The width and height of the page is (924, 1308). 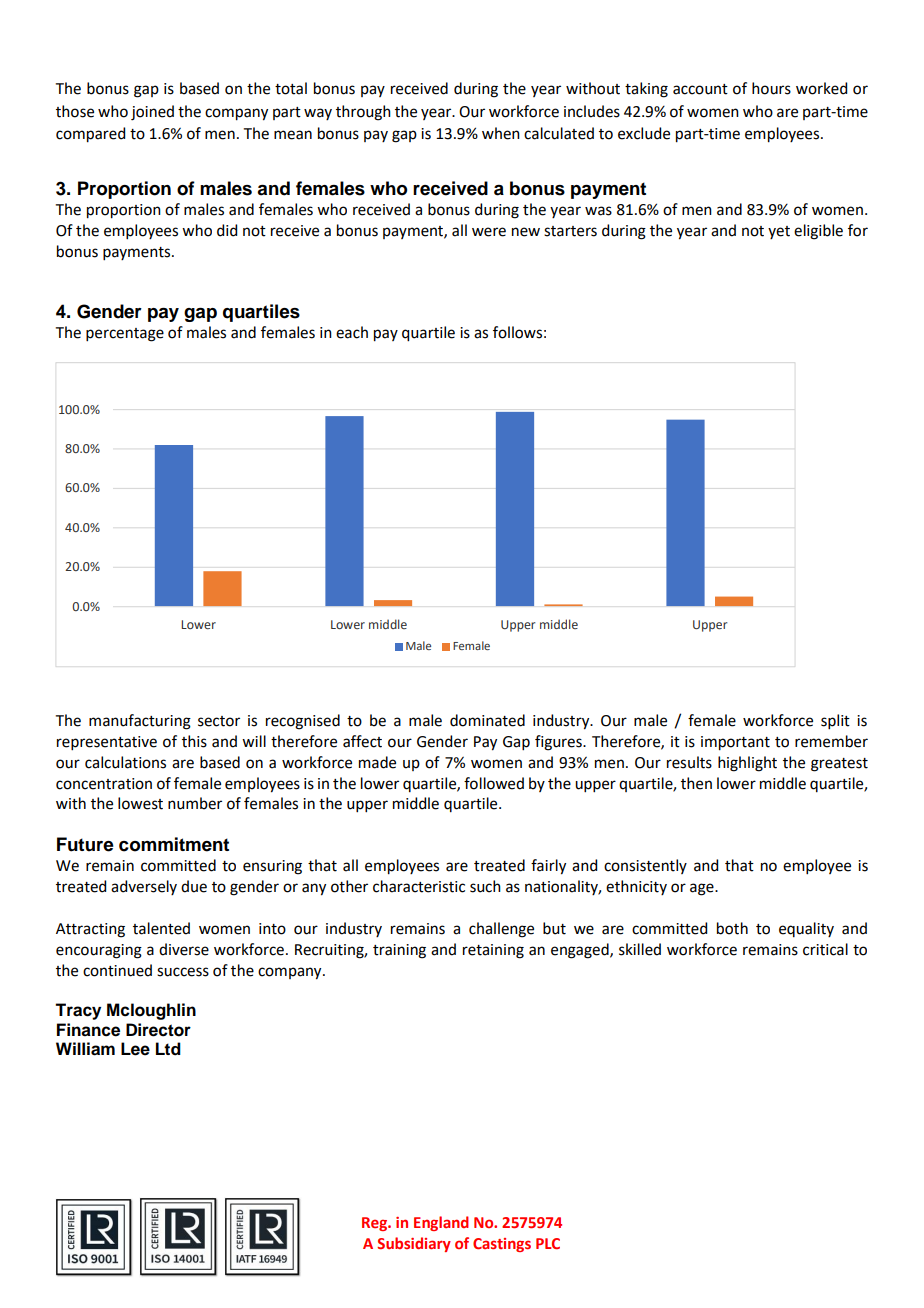 I want to click on each, so click(x=352, y=332).
